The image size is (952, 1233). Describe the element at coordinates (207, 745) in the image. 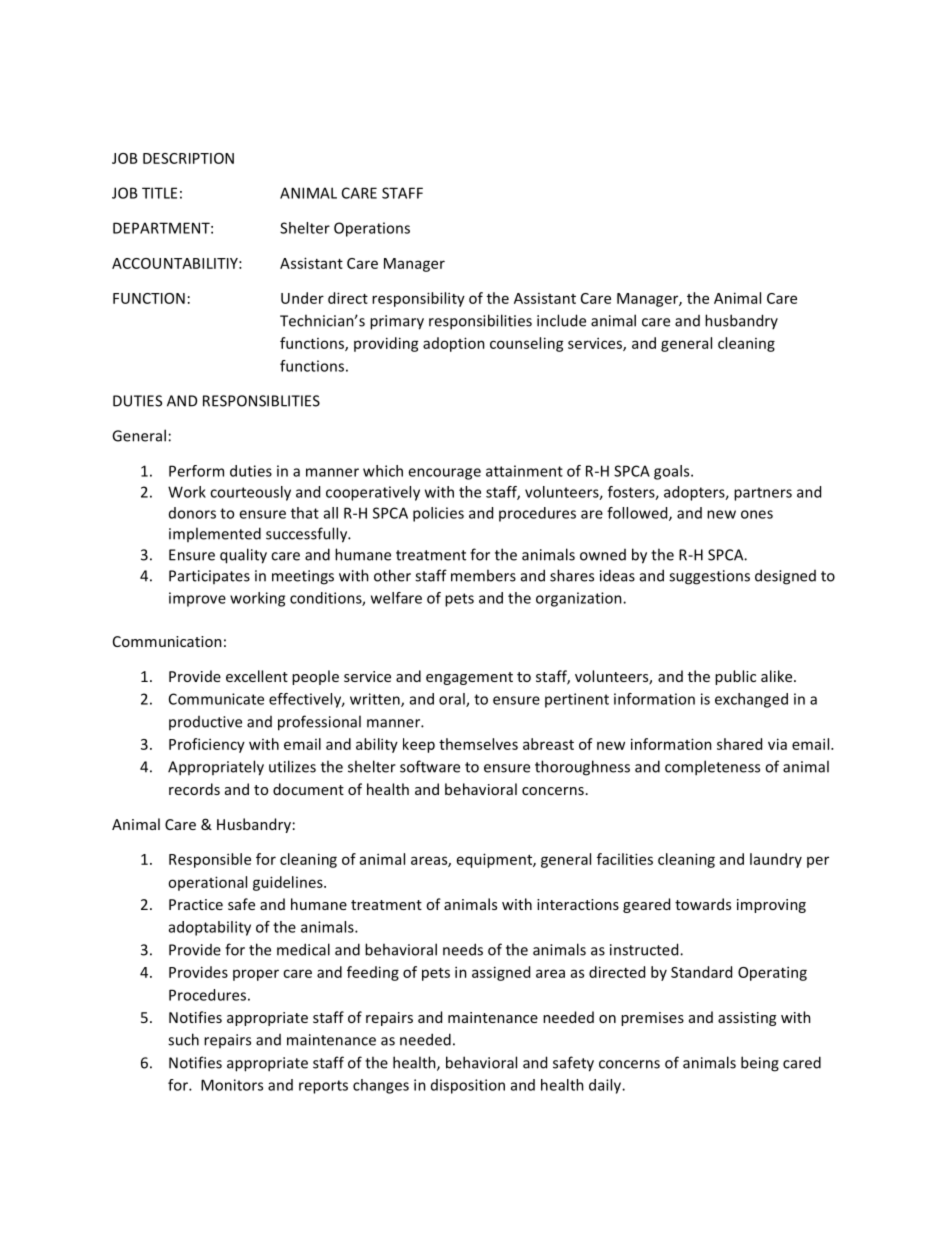

I see `Proficiency` at that location.
